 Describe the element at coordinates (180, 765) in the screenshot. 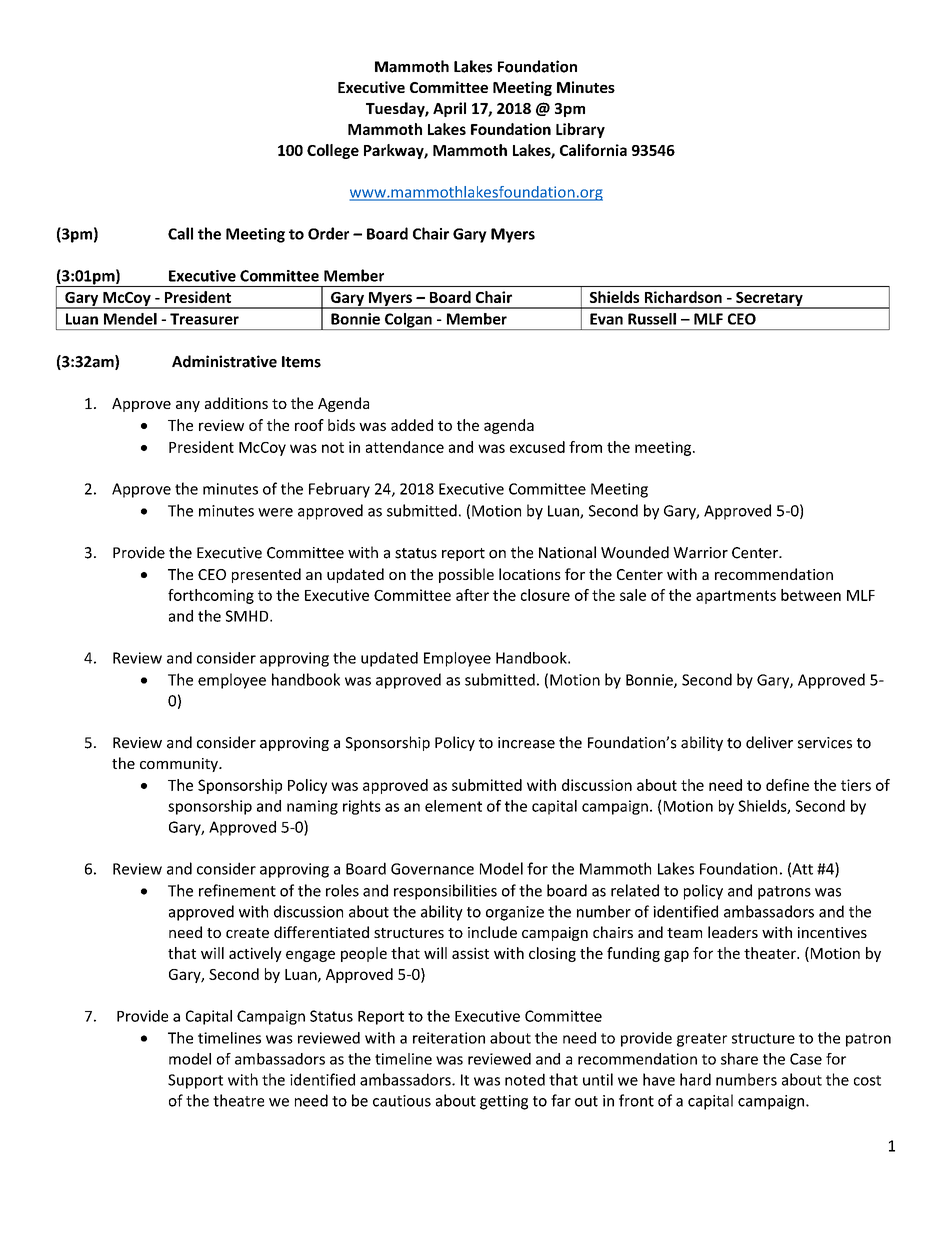

I see `community` at that location.
